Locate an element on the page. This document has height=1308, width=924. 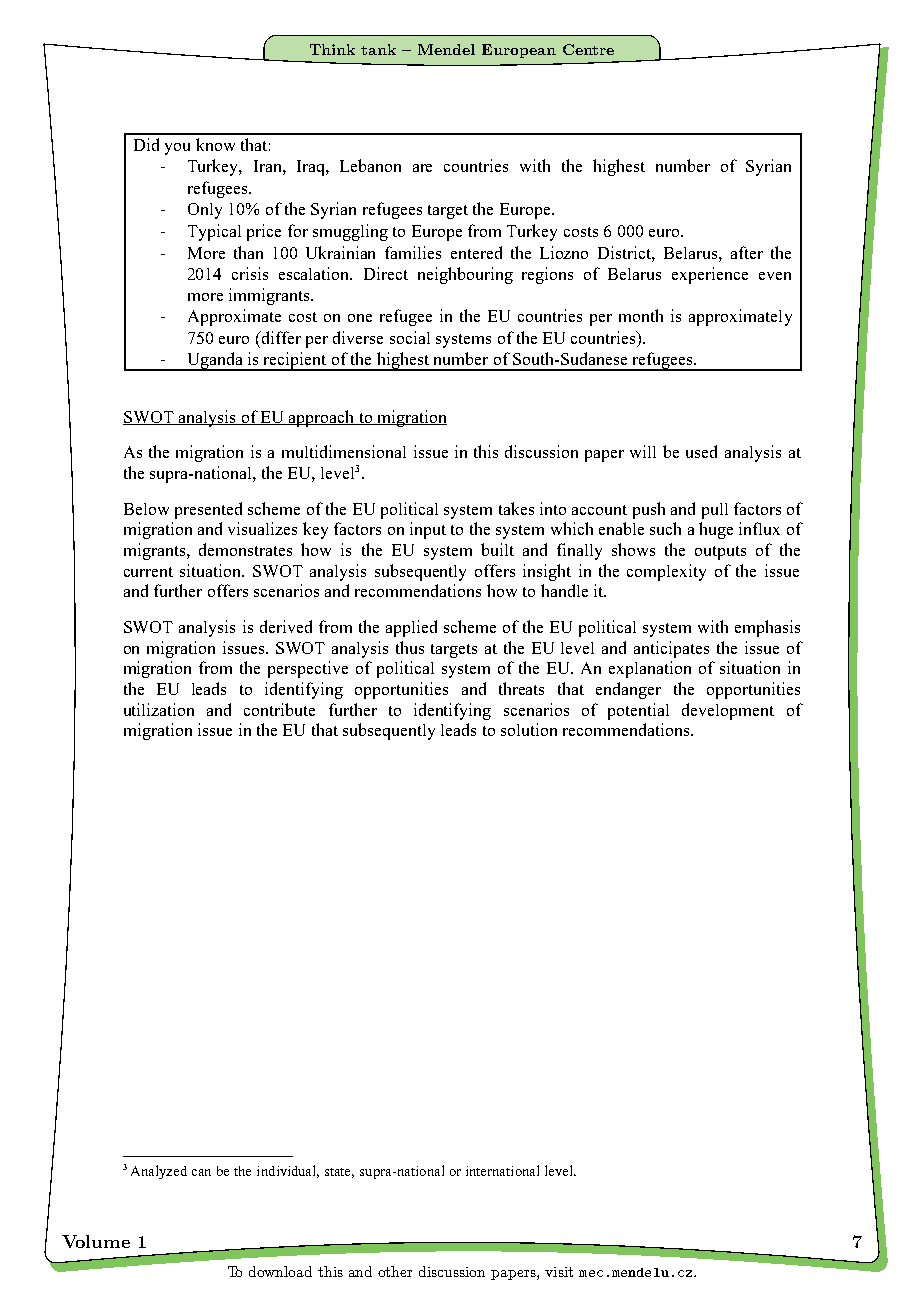
other is located at coordinates (395, 1271).
